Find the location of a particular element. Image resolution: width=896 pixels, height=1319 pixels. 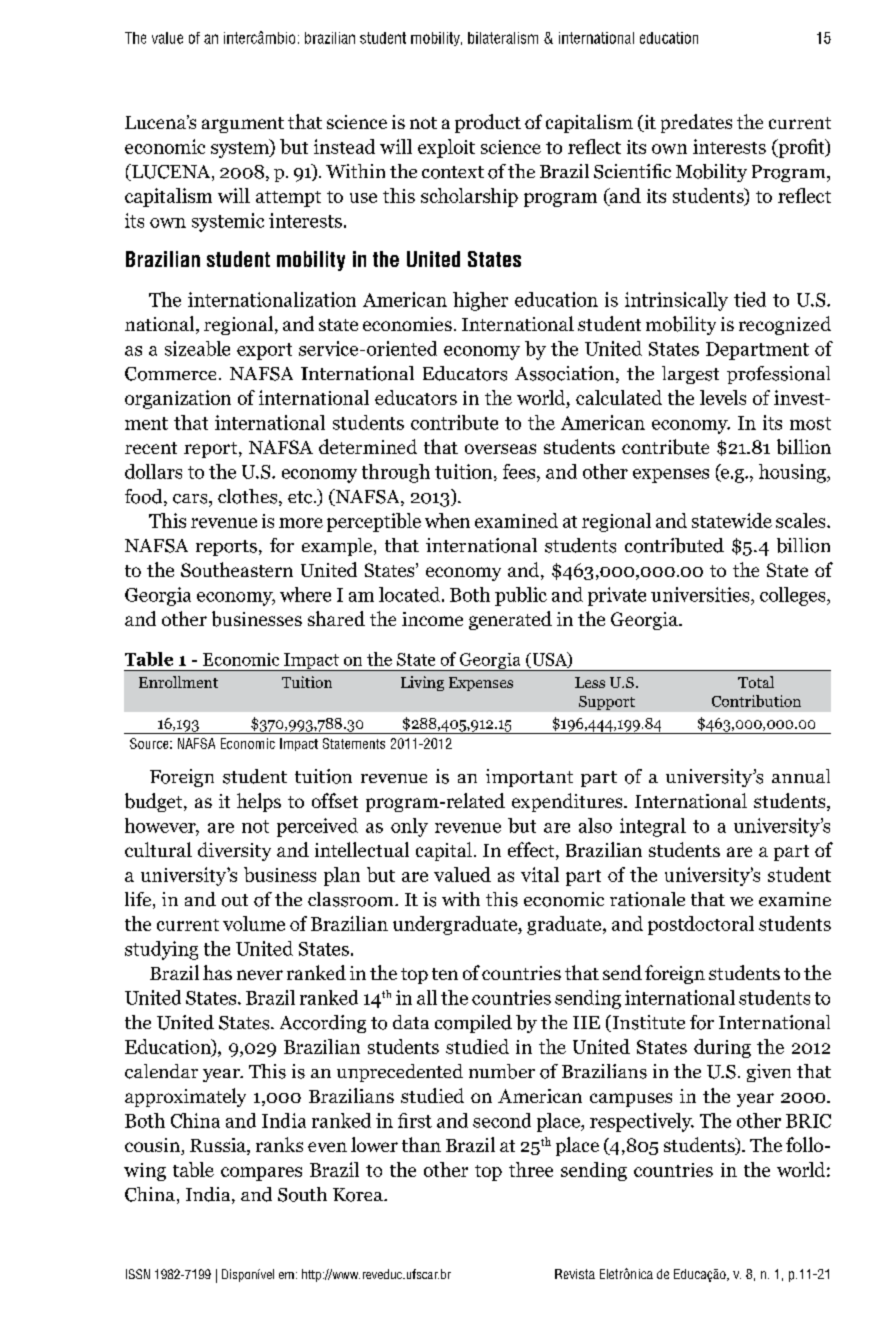

context is located at coordinates (453, 172).
